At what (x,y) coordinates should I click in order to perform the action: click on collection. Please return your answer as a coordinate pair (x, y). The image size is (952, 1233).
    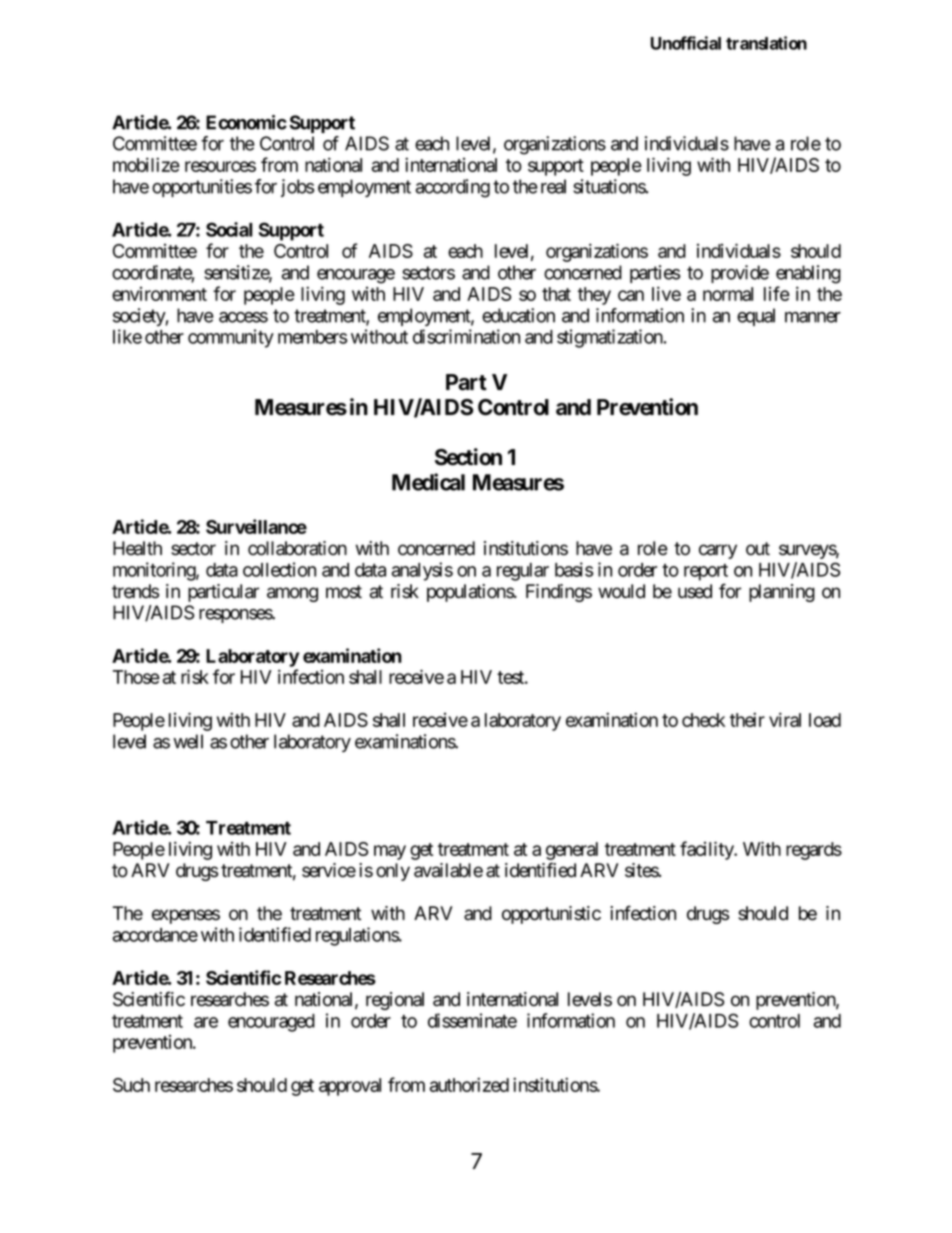
    Looking at the image, I should click on (279, 569).
